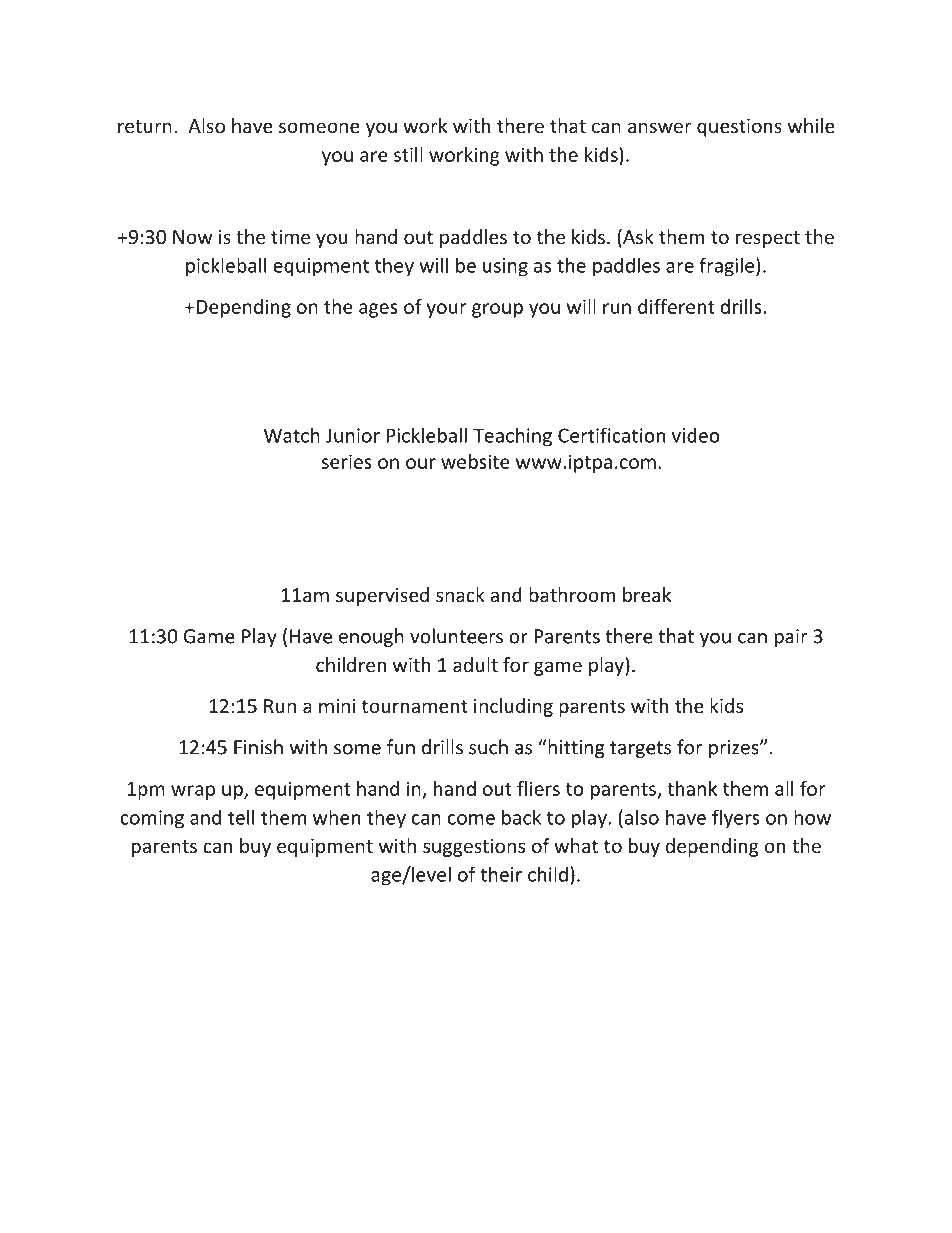 The image size is (952, 1233). I want to click on suggestions, so click(474, 848).
